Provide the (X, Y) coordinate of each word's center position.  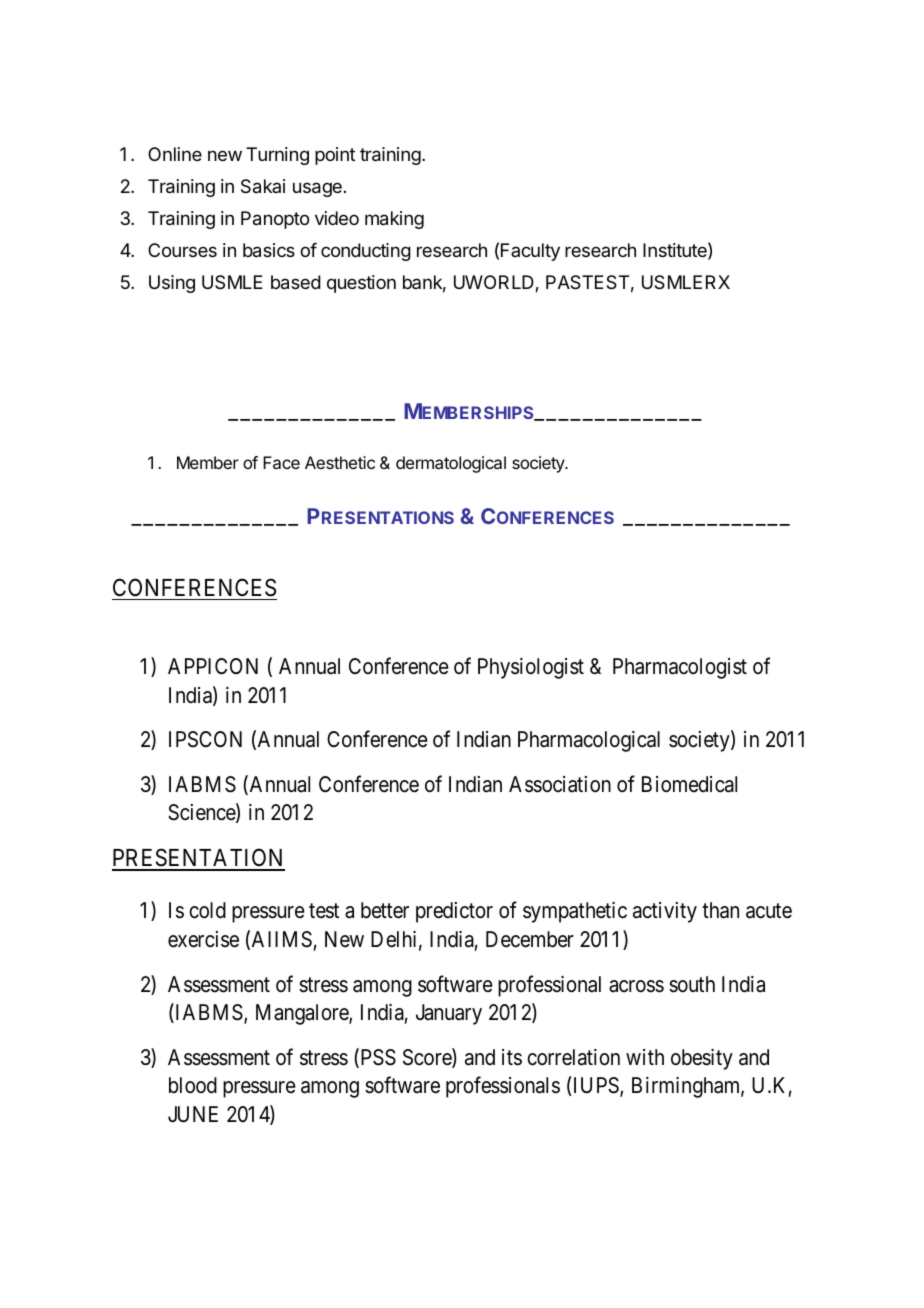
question (361, 284)
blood (193, 1085)
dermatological (451, 464)
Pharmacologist (680, 668)
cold (207, 910)
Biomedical (689, 784)
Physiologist (531, 668)
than (720, 910)
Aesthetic (340, 462)
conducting (366, 252)
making (394, 220)
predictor (454, 912)
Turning (277, 156)
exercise (203, 939)
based (296, 282)
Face (281, 462)
